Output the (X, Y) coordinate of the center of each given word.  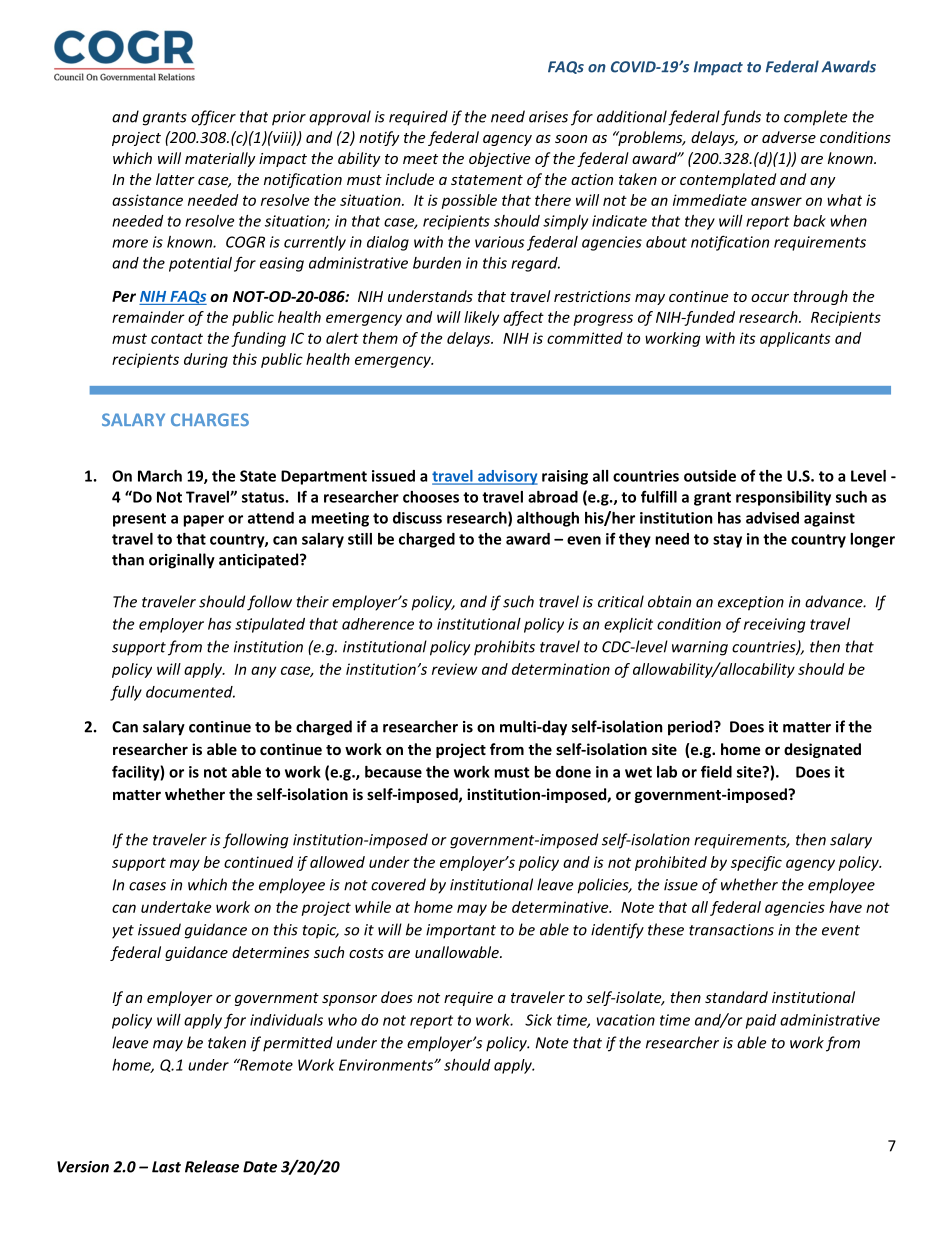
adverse (789, 137)
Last (166, 1167)
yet (123, 932)
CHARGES (210, 419)
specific (756, 863)
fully (126, 693)
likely (481, 318)
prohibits (504, 648)
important (461, 931)
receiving (774, 625)
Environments (387, 1065)
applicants (795, 339)
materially (220, 159)
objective (499, 159)
